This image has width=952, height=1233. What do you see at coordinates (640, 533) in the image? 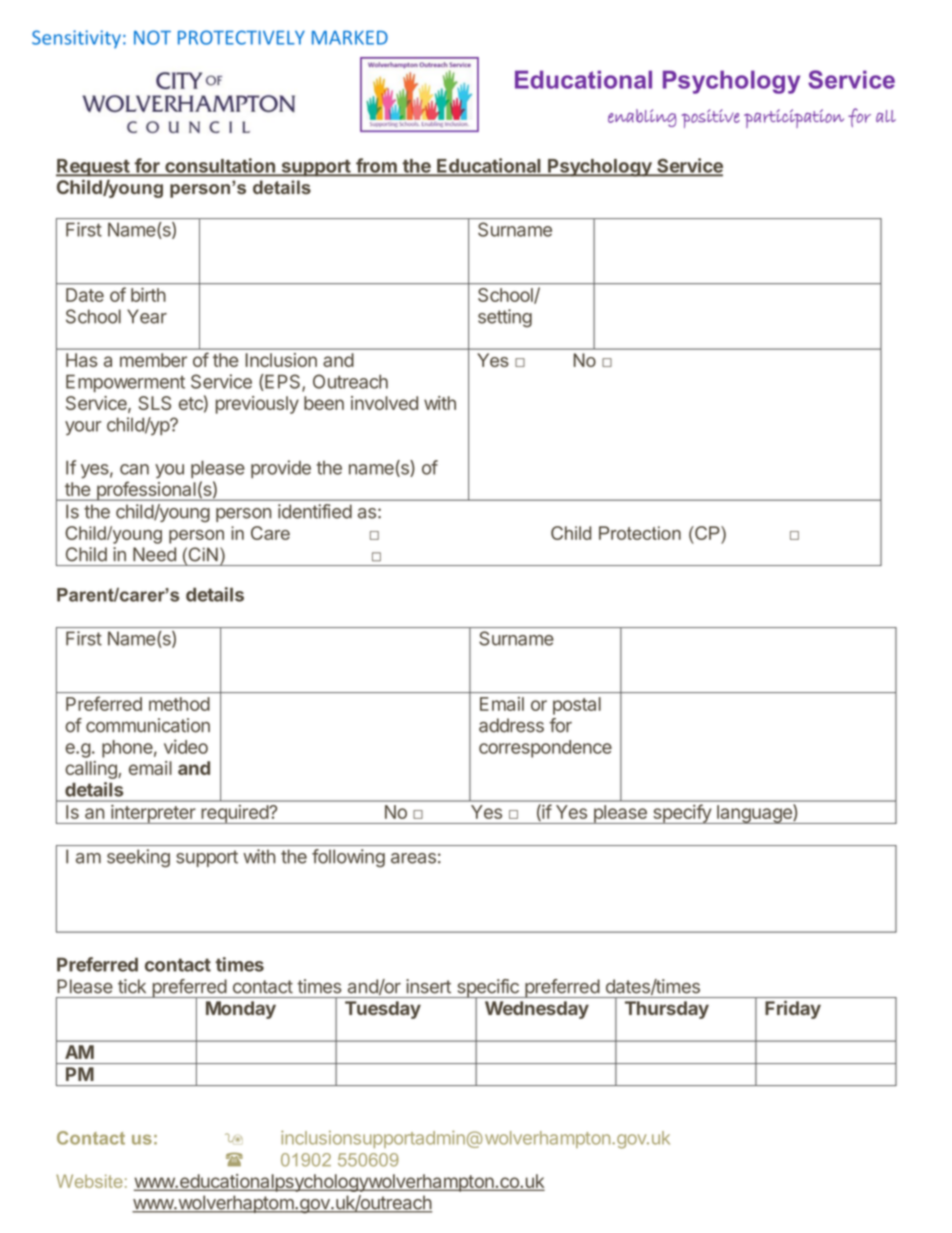
I see `Protection` at bounding box center [640, 533].
